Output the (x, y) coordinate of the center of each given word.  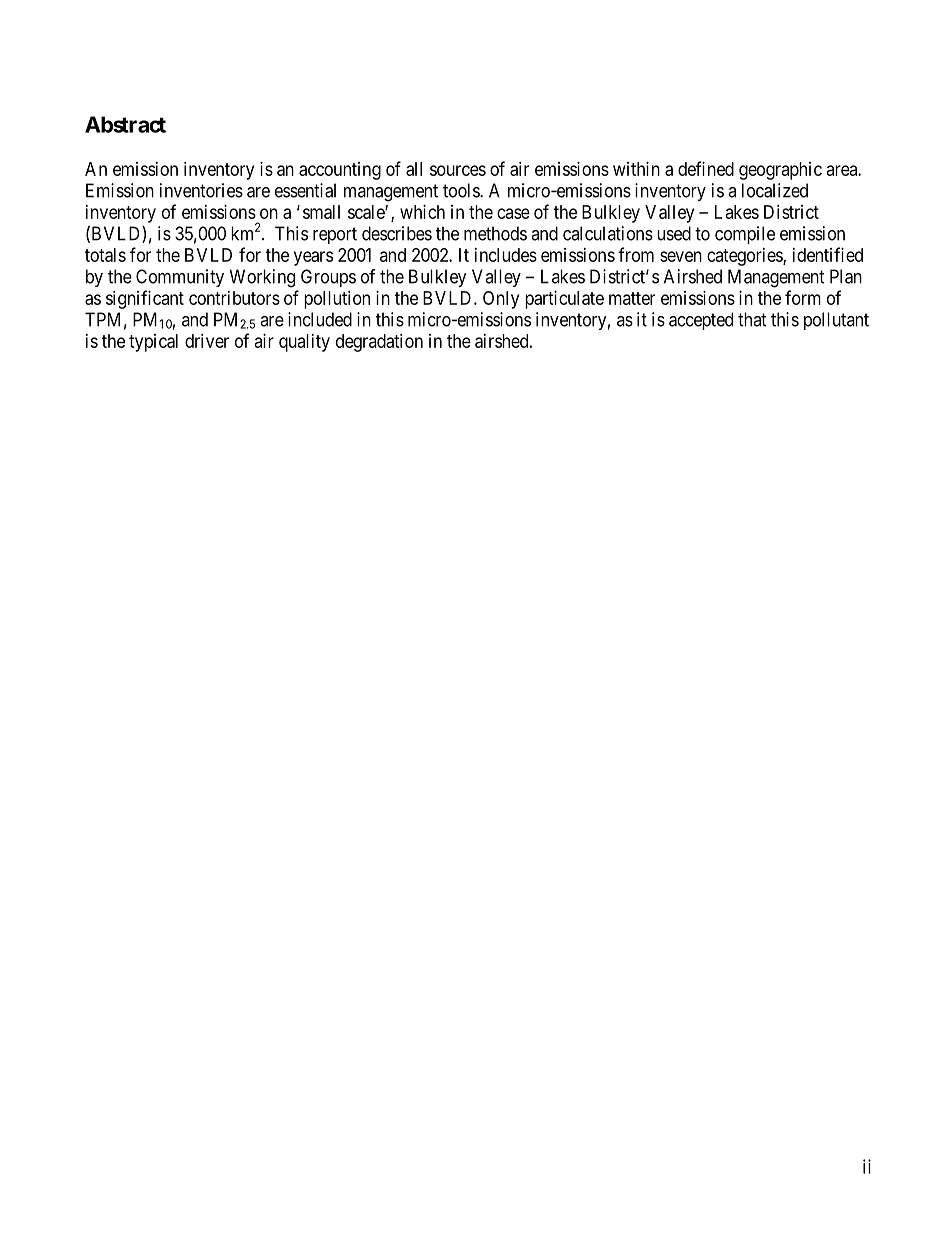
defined (706, 168)
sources (458, 170)
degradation (379, 343)
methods (495, 233)
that (752, 319)
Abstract (125, 124)
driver (207, 341)
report (335, 235)
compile (745, 235)
